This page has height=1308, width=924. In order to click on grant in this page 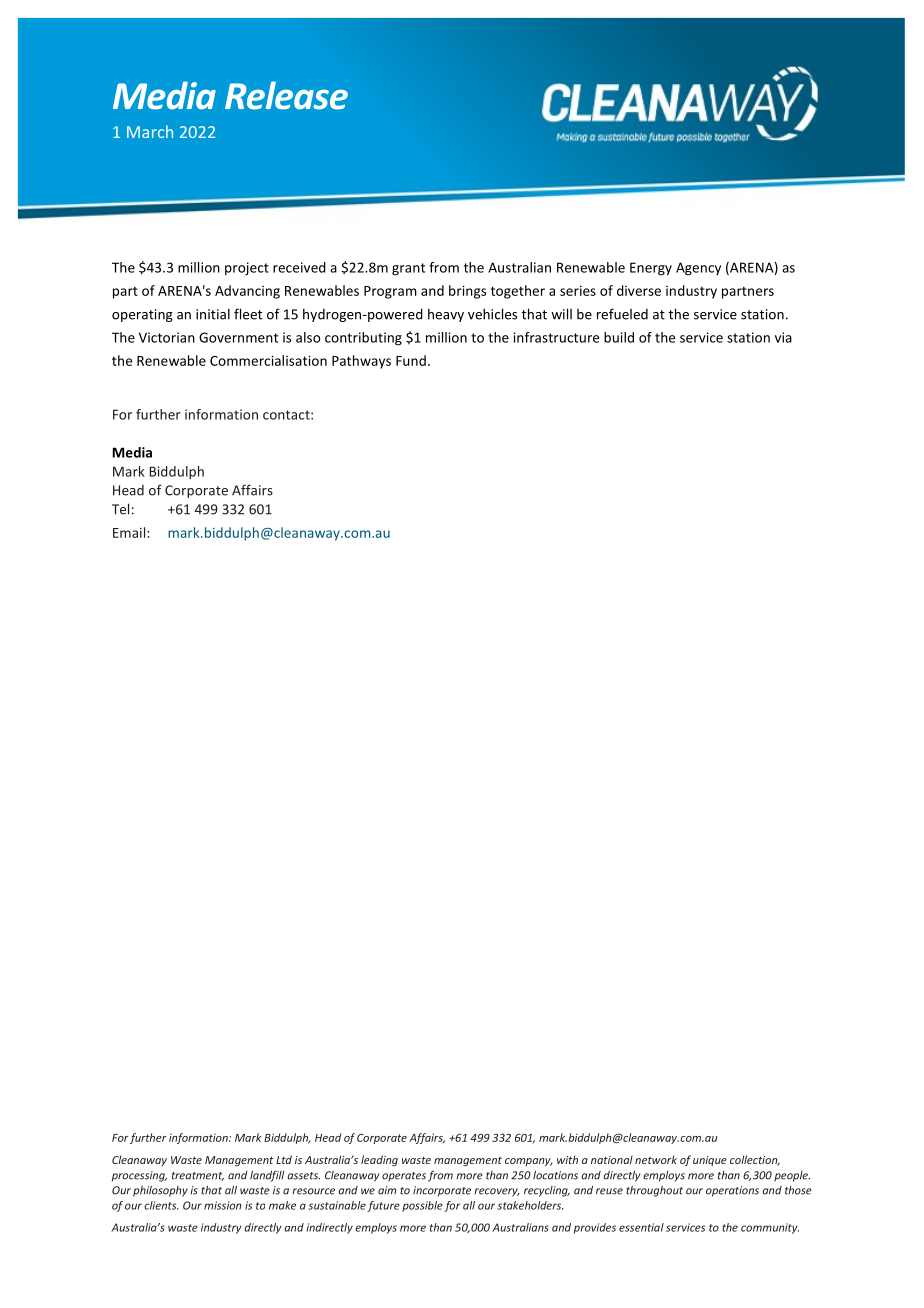, I will do `click(408, 269)`.
